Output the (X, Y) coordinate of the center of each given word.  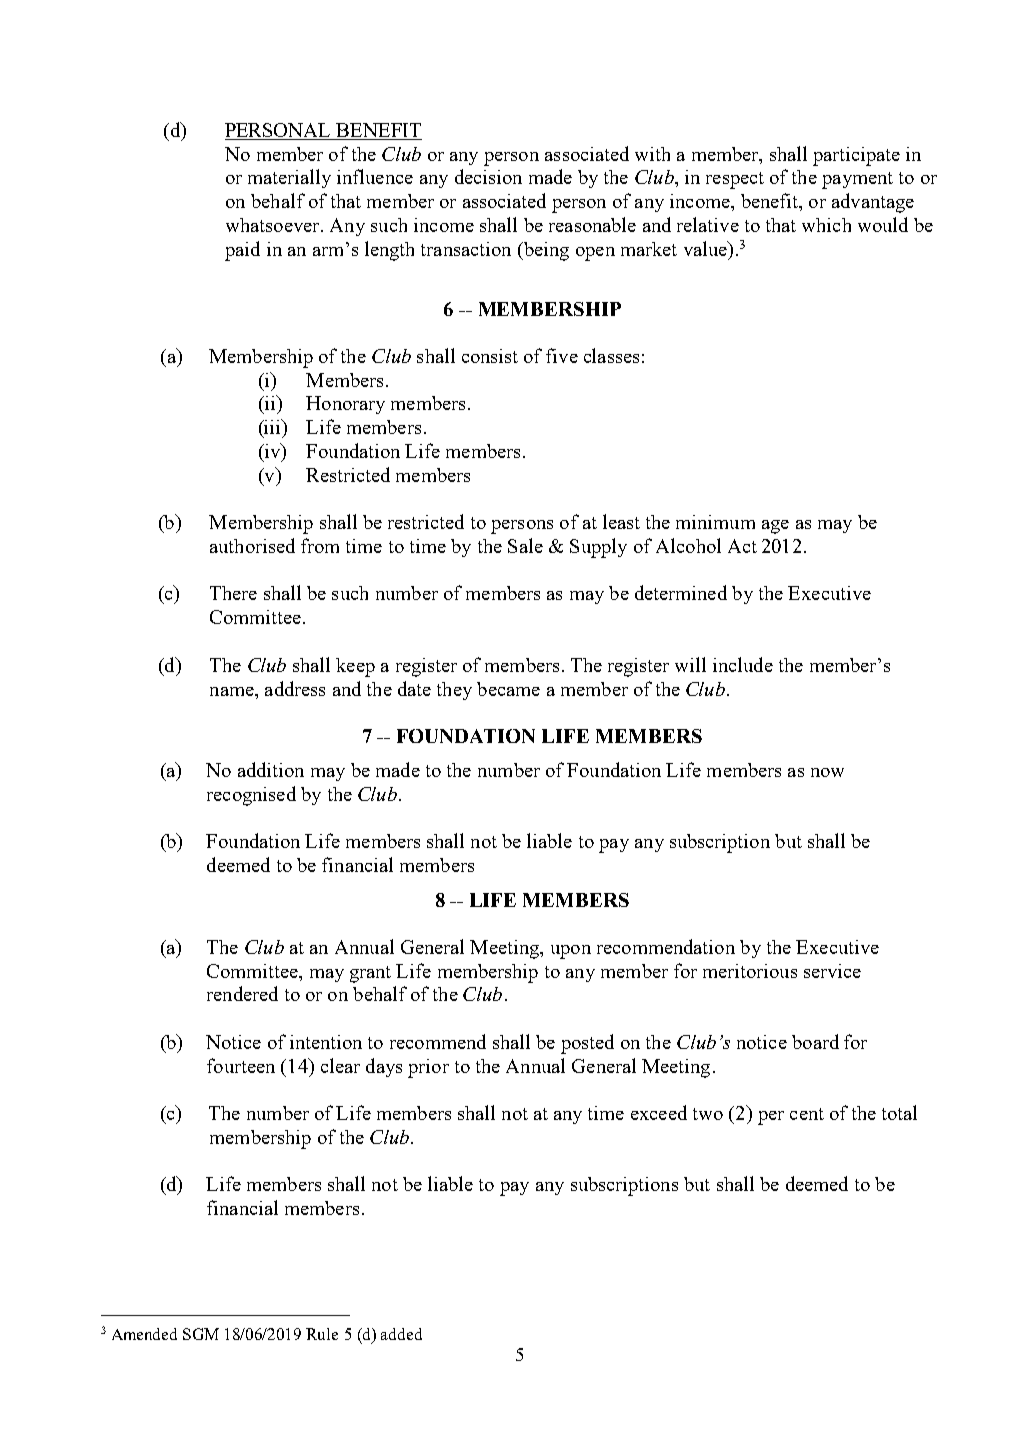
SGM (201, 1334)
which (826, 225)
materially (289, 178)
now (827, 772)
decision (488, 176)
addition (271, 769)
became (508, 689)
